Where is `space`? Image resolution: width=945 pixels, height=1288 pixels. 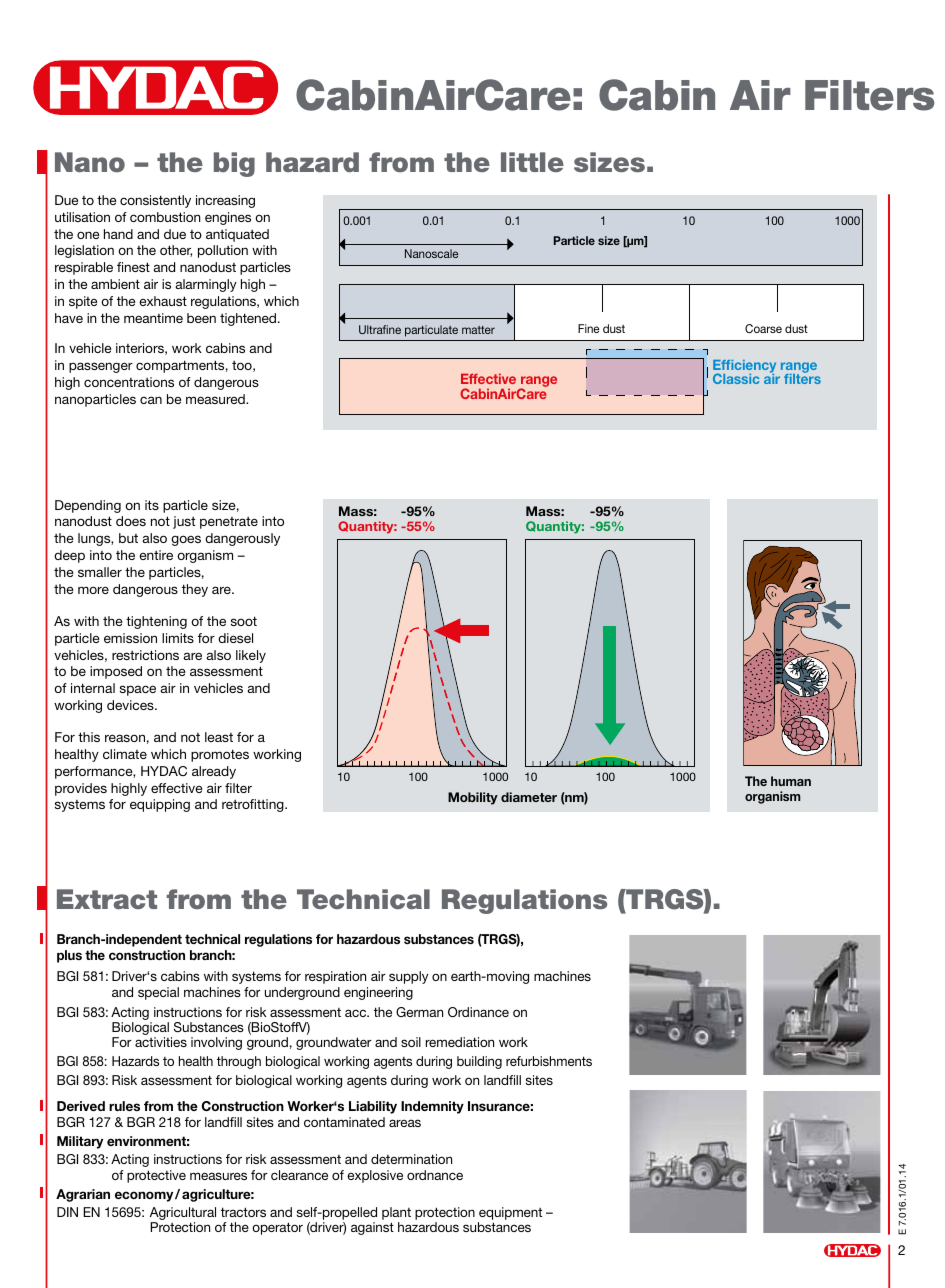 space is located at coordinates (138, 690).
